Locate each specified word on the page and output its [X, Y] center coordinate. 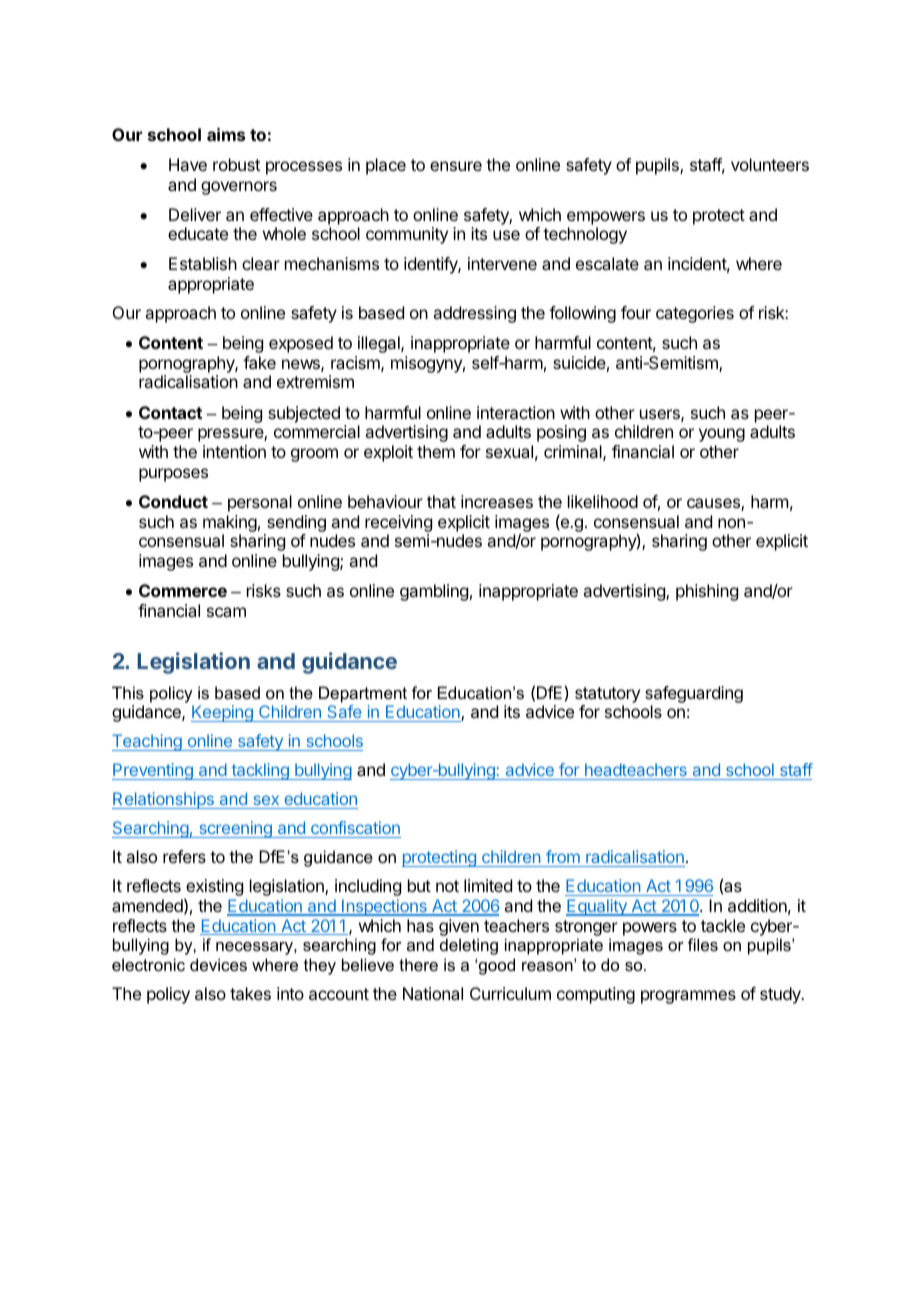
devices [218, 964]
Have [188, 164]
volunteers [770, 164]
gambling [434, 592]
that [441, 501]
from [563, 858]
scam [226, 612]
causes [714, 504]
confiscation [355, 829]
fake [259, 362]
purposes [173, 475]
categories [695, 314]
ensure [456, 166]
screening [235, 829]
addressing [474, 314]
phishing [707, 592]
